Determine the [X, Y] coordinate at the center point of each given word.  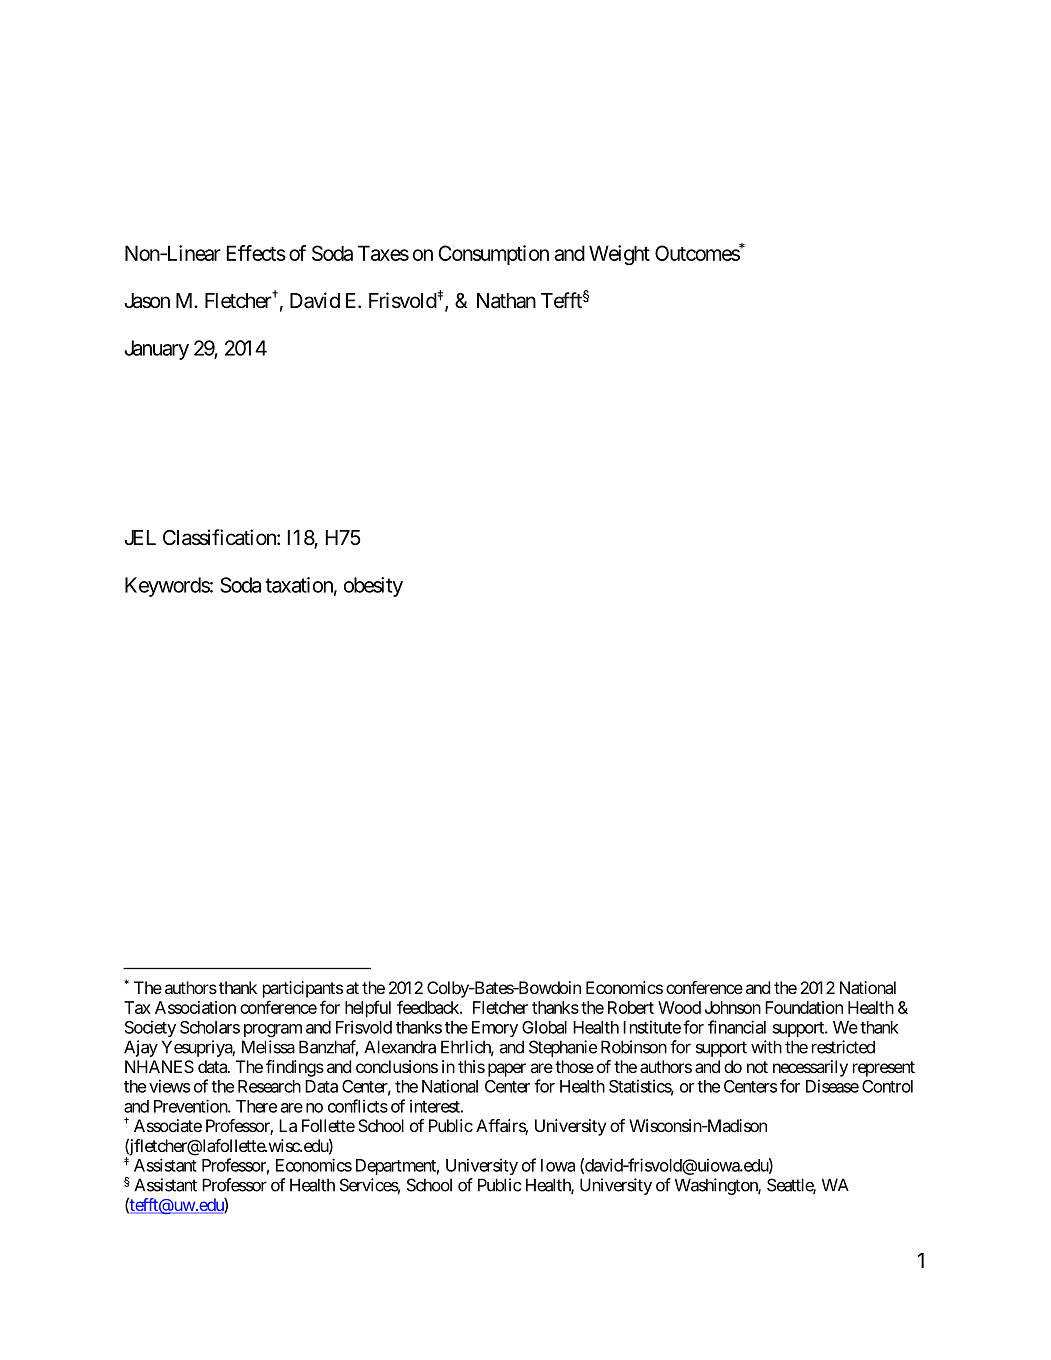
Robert [631, 1007]
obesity [373, 587]
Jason [147, 301]
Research [269, 1086]
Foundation [804, 1007]
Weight [619, 255]
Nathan [506, 301]
